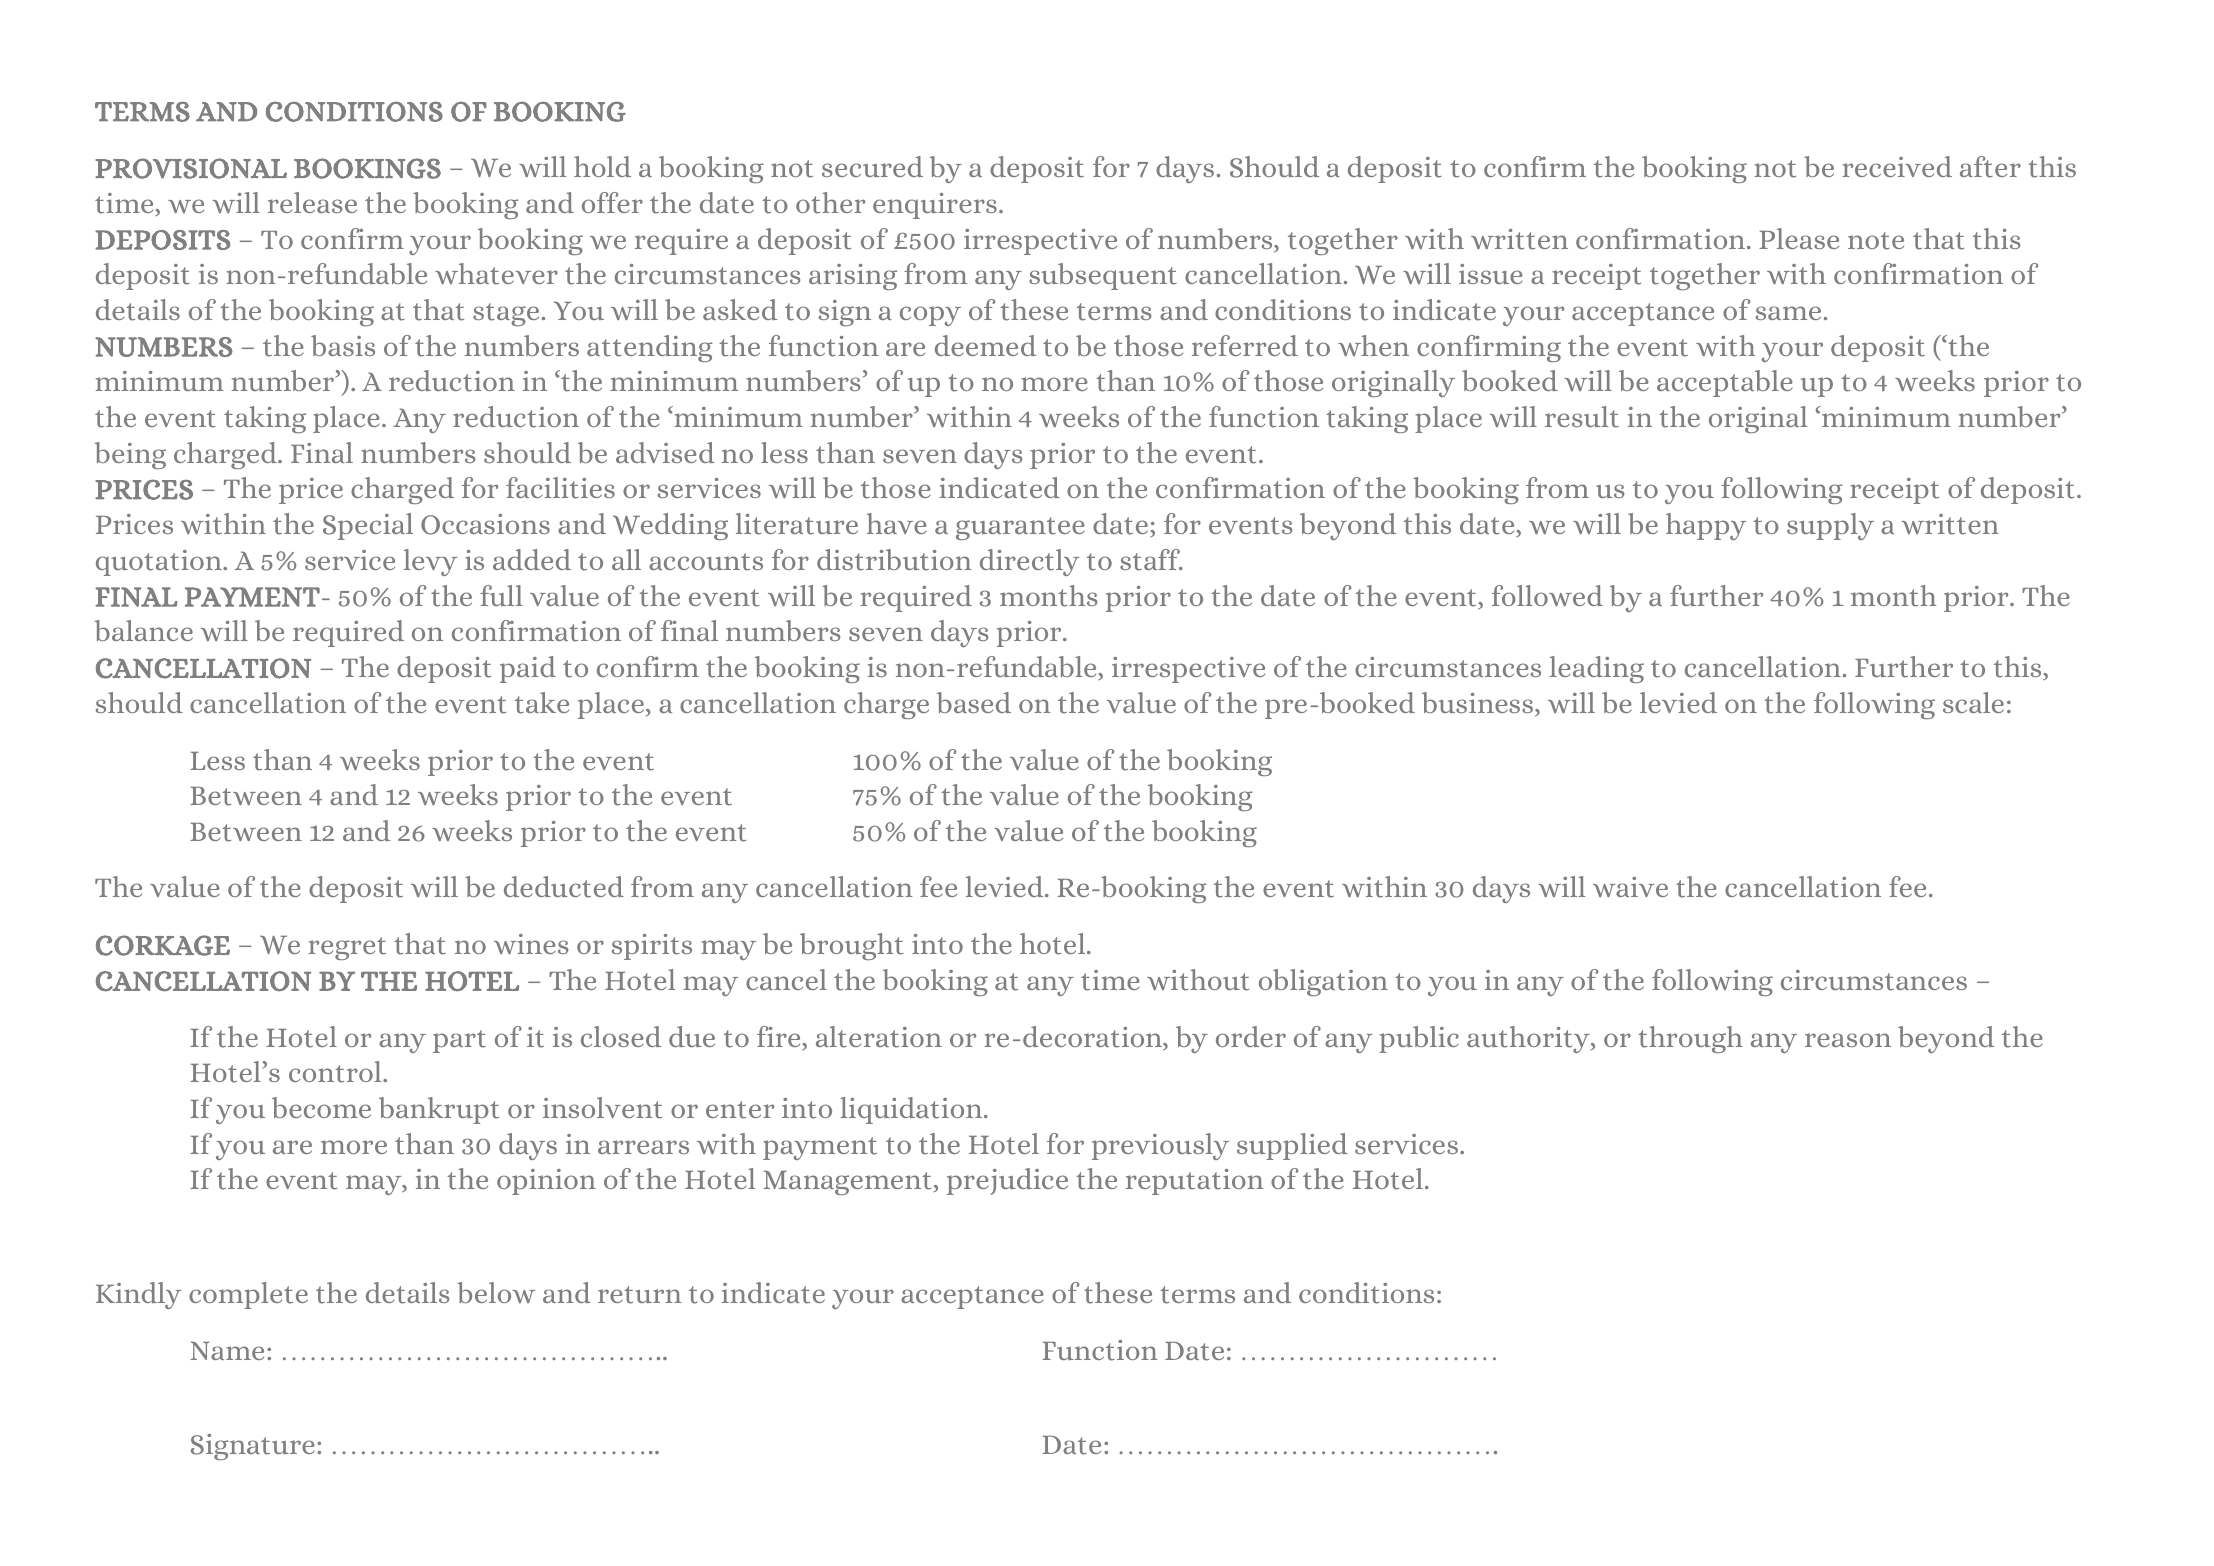 This screenshot has width=2214, height=1566. Describe the element at coordinates (1799, 238) in the screenshot. I see `Please` at that location.
